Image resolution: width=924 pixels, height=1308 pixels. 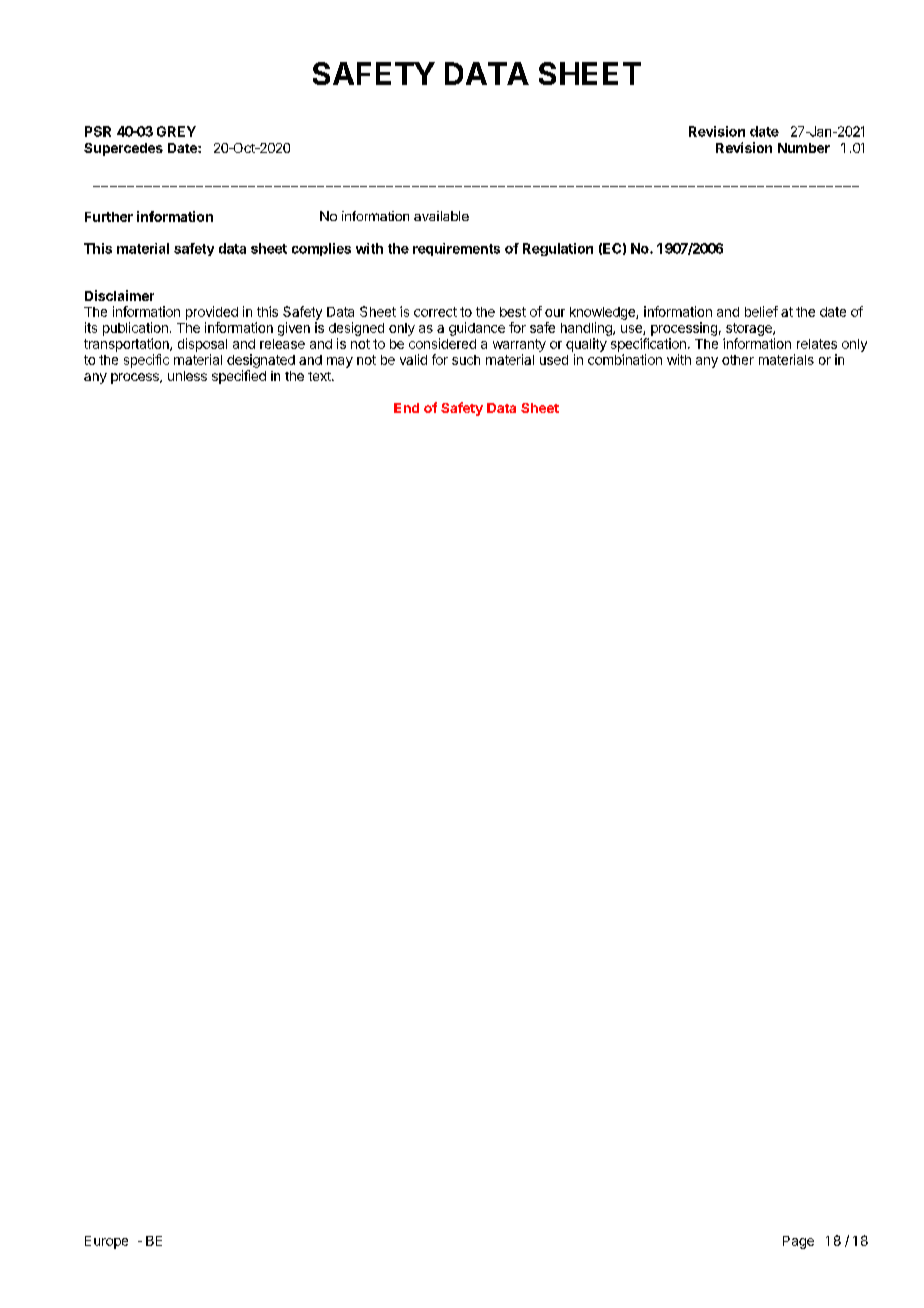 What do you see at coordinates (106, 1242) in the screenshot?
I see `Europe` at bounding box center [106, 1242].
